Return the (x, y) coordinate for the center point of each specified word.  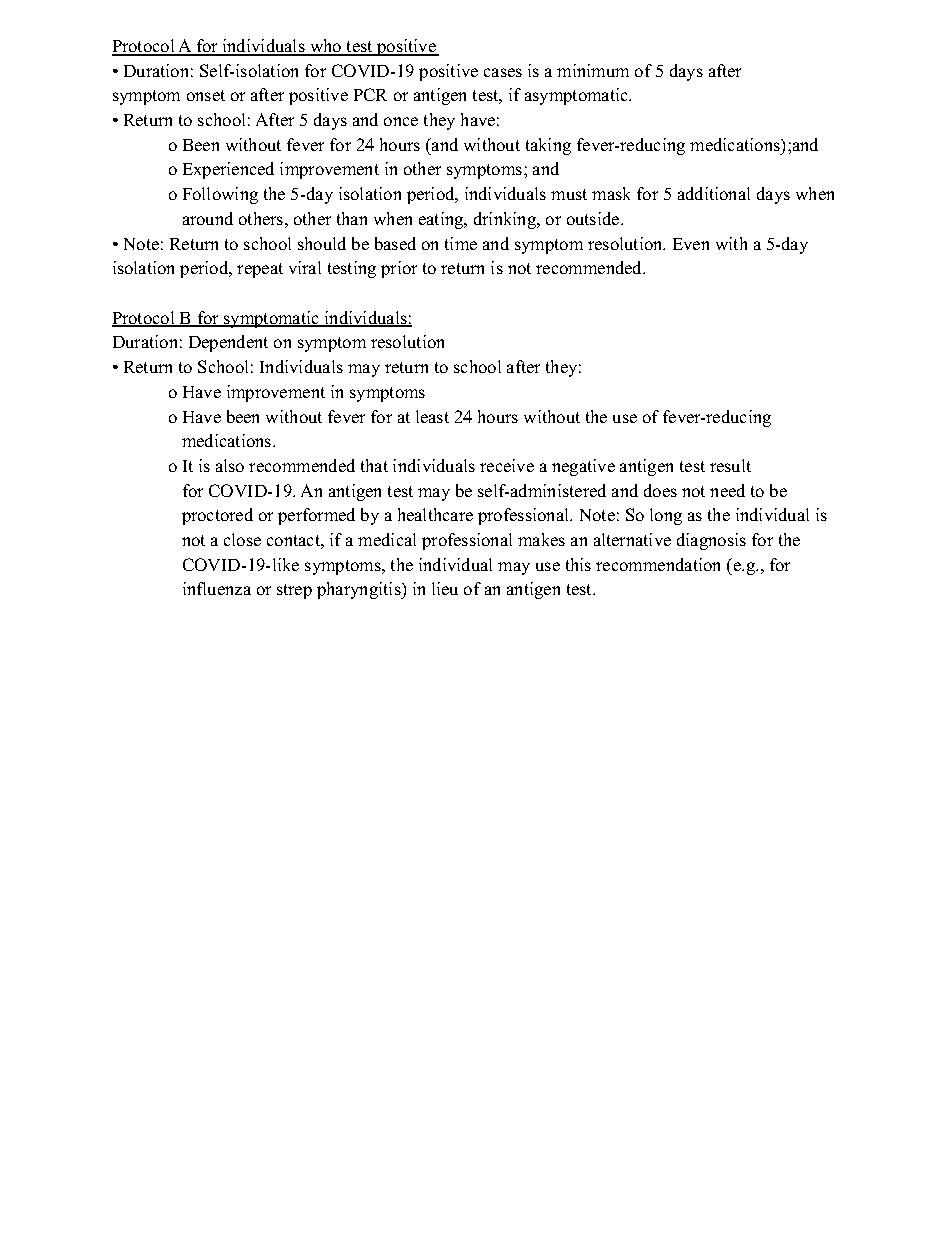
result (730, 465)
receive (507, 465)
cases (503, 72)
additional (714, 193)
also (230, 465)
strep (294, 591)
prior (399, 269)
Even (691, 244)
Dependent (228, 343)
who (326, 47)
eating (442, 220)
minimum (593, 70)
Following (220, 195)
